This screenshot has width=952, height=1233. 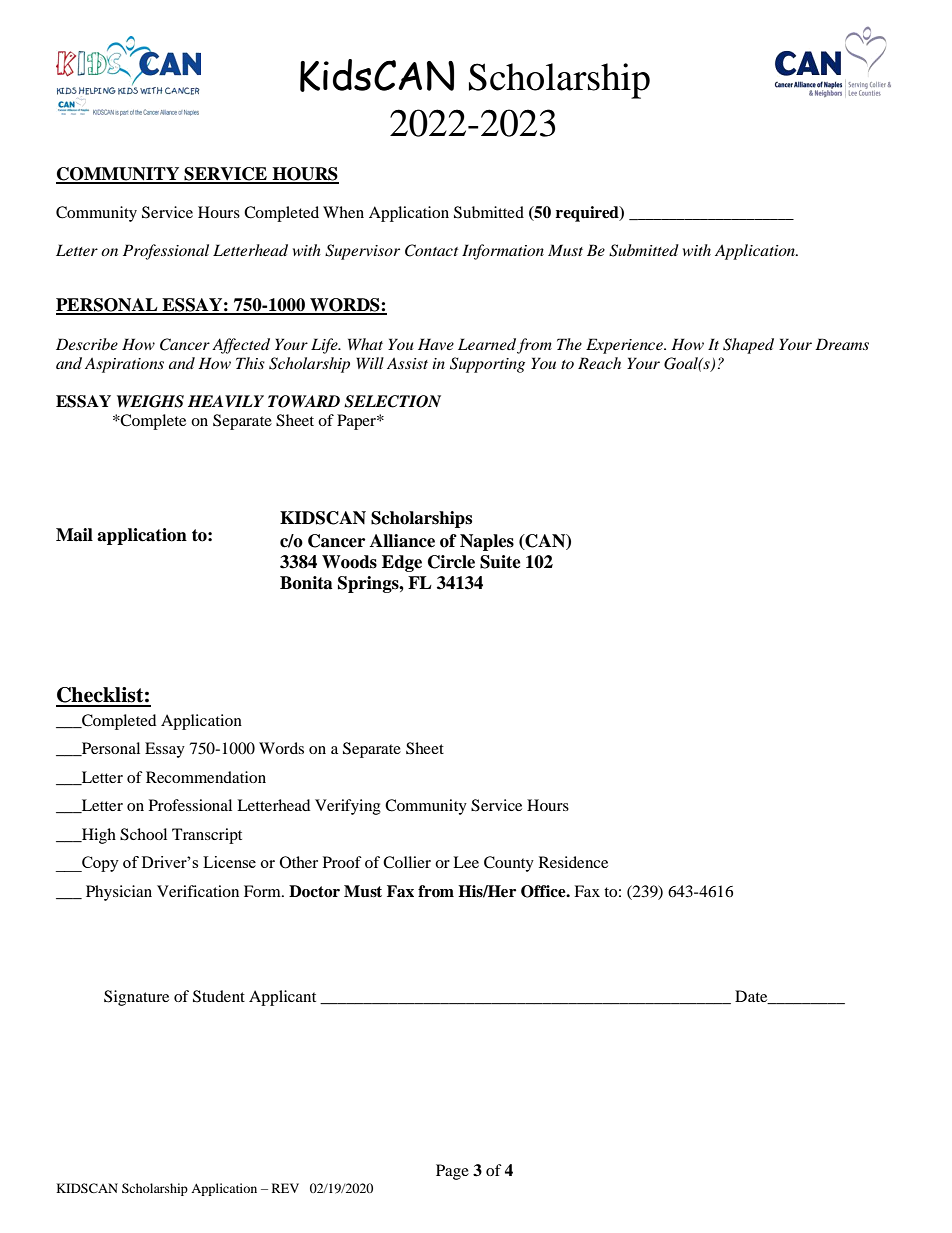 What do you see at coordinates (87, 344) in the screenshot?
I see `Describe` at bounding box center [87, 344].
